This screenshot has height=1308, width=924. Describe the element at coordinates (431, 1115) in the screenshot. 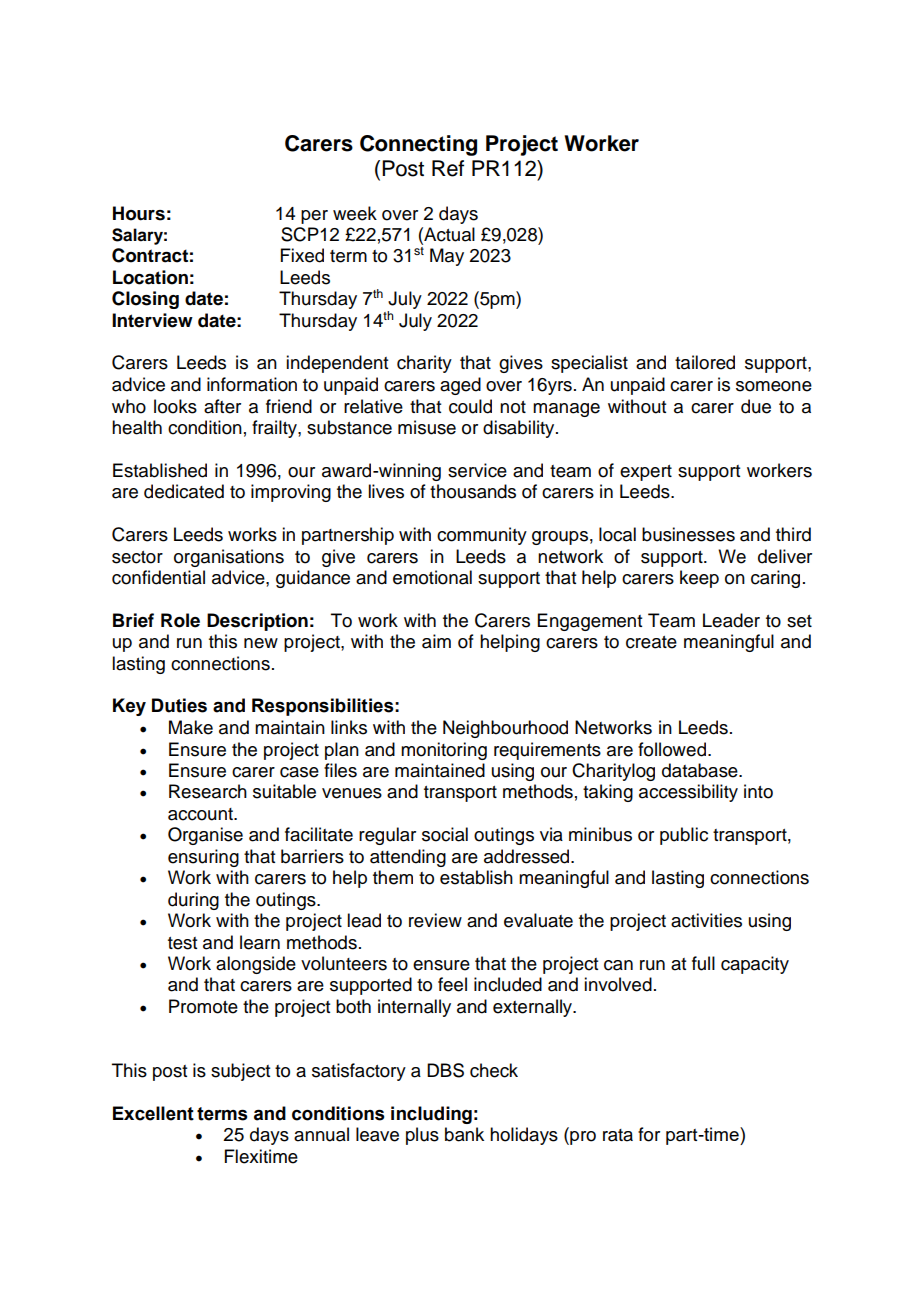

I see `including` at that location.
